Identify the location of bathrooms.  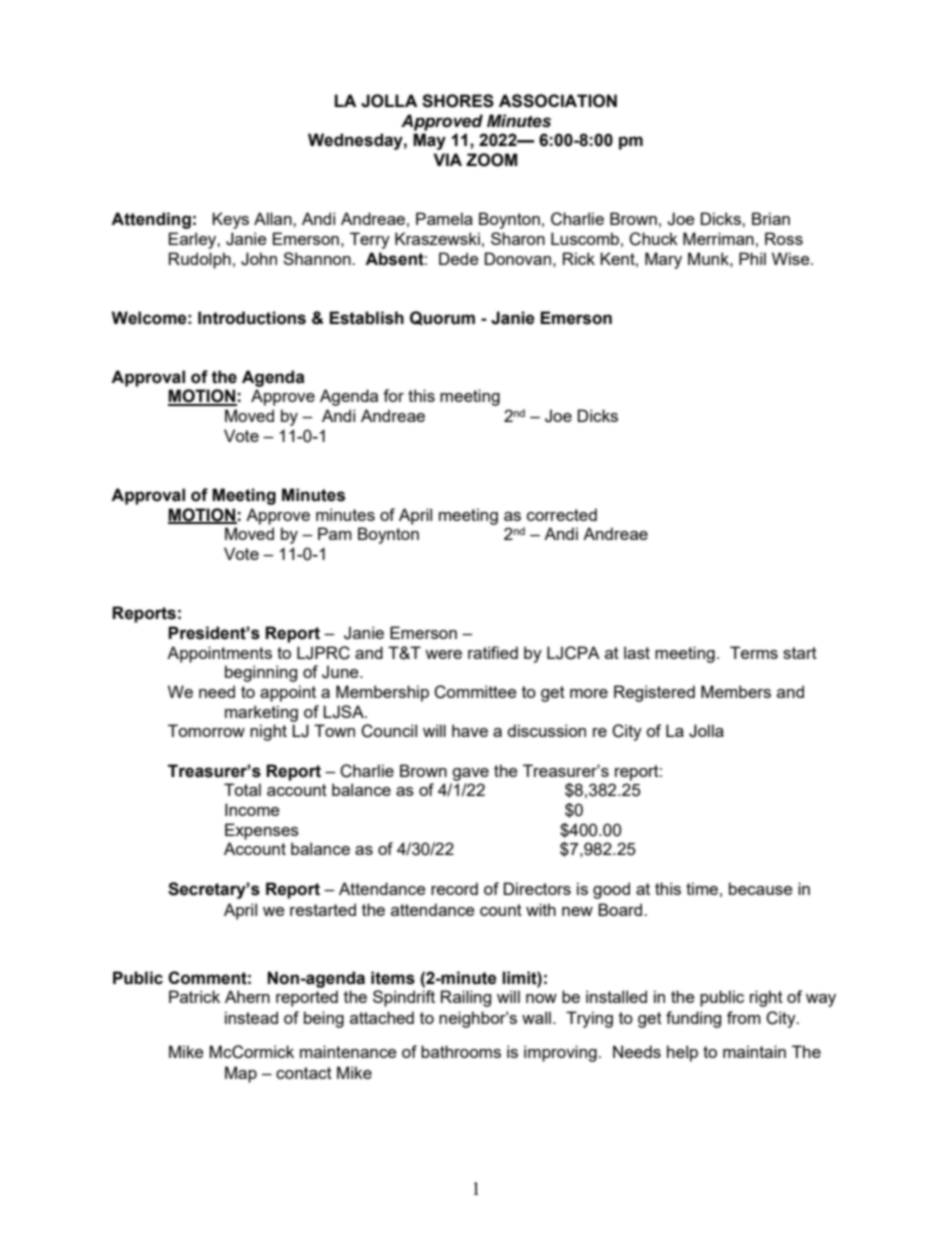
(461, 1051).
